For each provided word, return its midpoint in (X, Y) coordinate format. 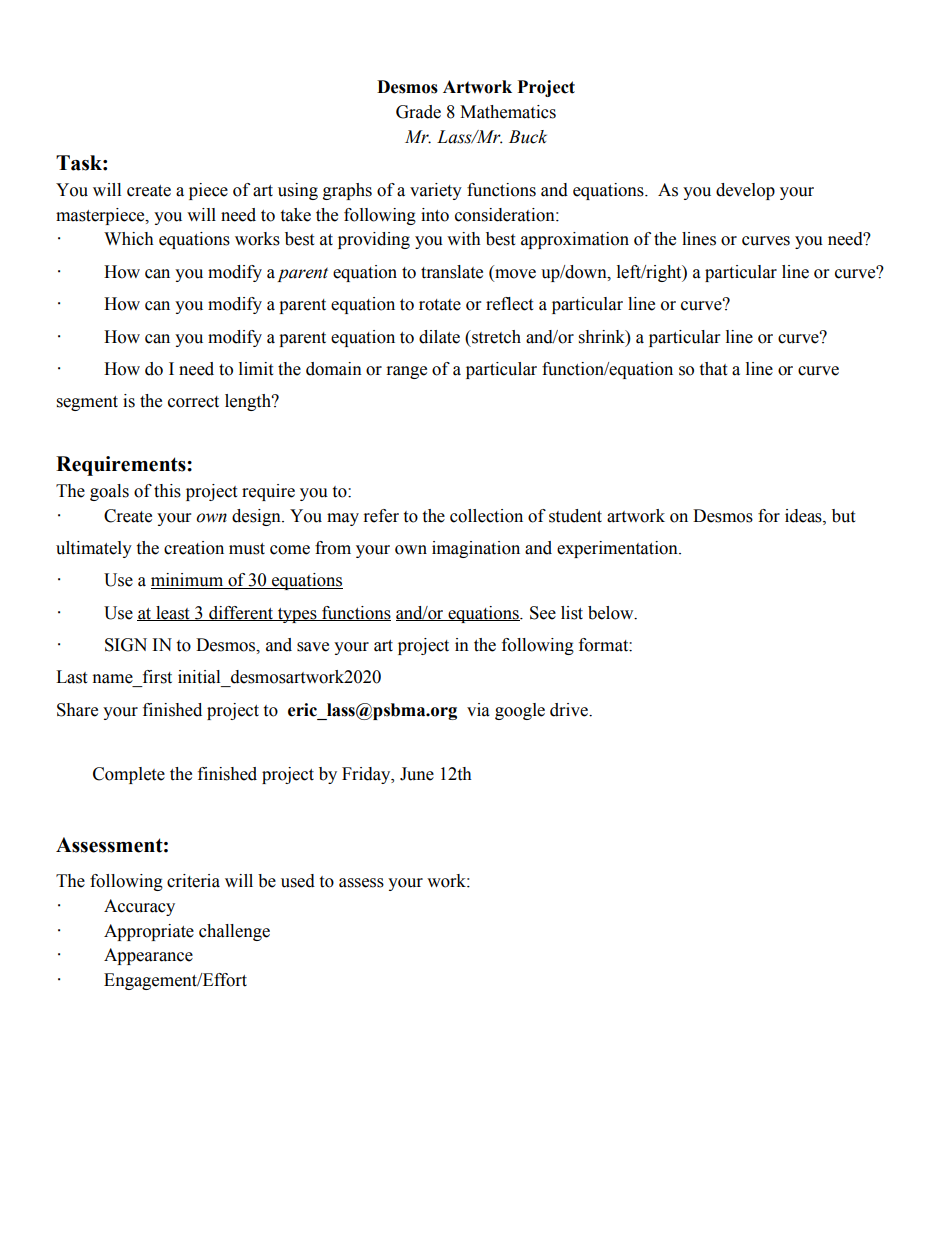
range (407, 372)
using (298, 191)
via (478, 710)
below (612, 613)
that (713, 369)
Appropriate (149, 932)
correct (193, 402)
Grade (418, 112)
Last (71, 677)
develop (745, 191)
